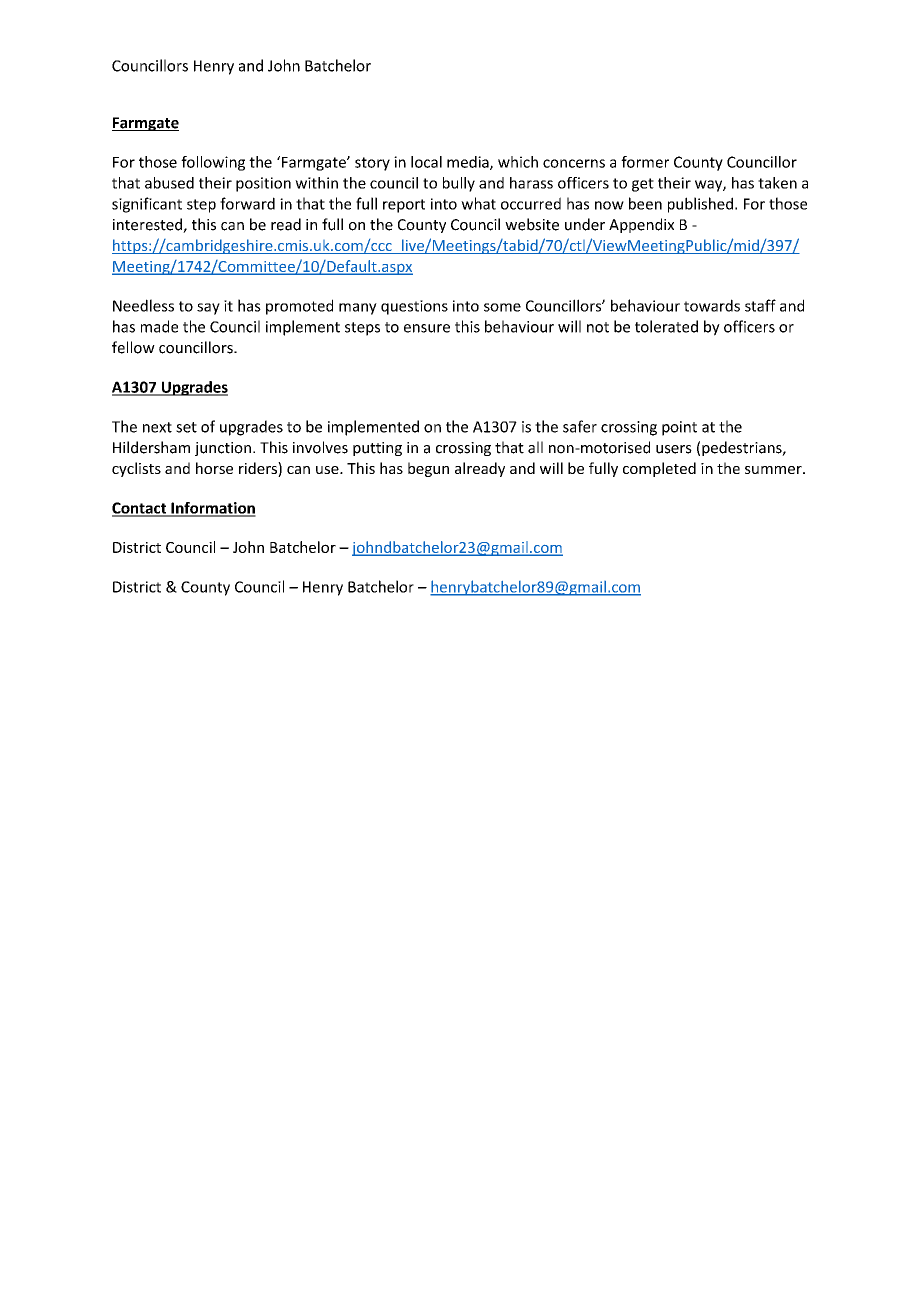 Image resolution: width=924 pixels, height=1308 pixels. I want to click on point, so click(679, 428).
